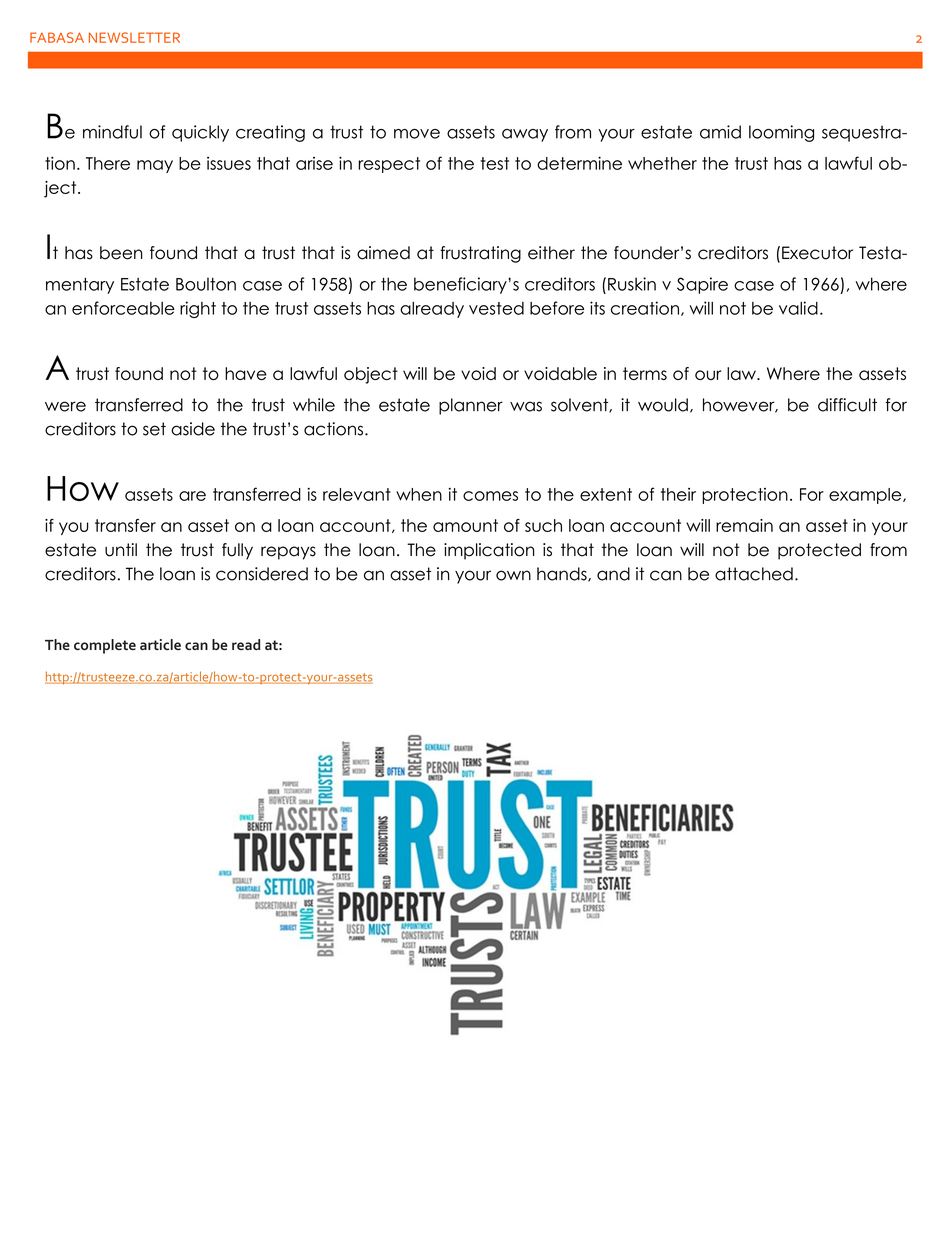 The height and width of the document is (1233, 952). What do you see at coordinates (798, 308) in the document?
I see `valid` at bounding box center [798, 308].
